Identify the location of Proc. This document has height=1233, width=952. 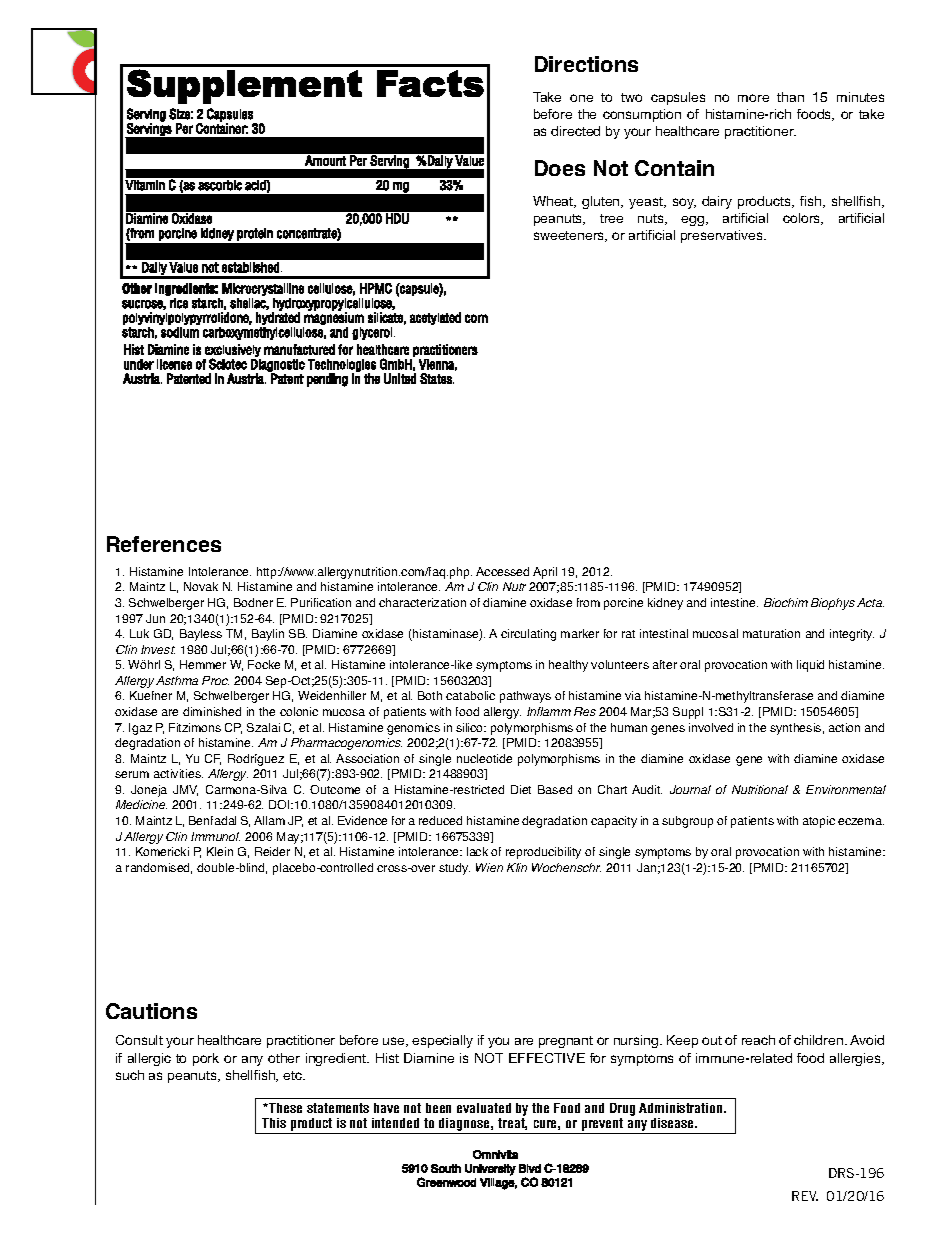
(215, 680).
